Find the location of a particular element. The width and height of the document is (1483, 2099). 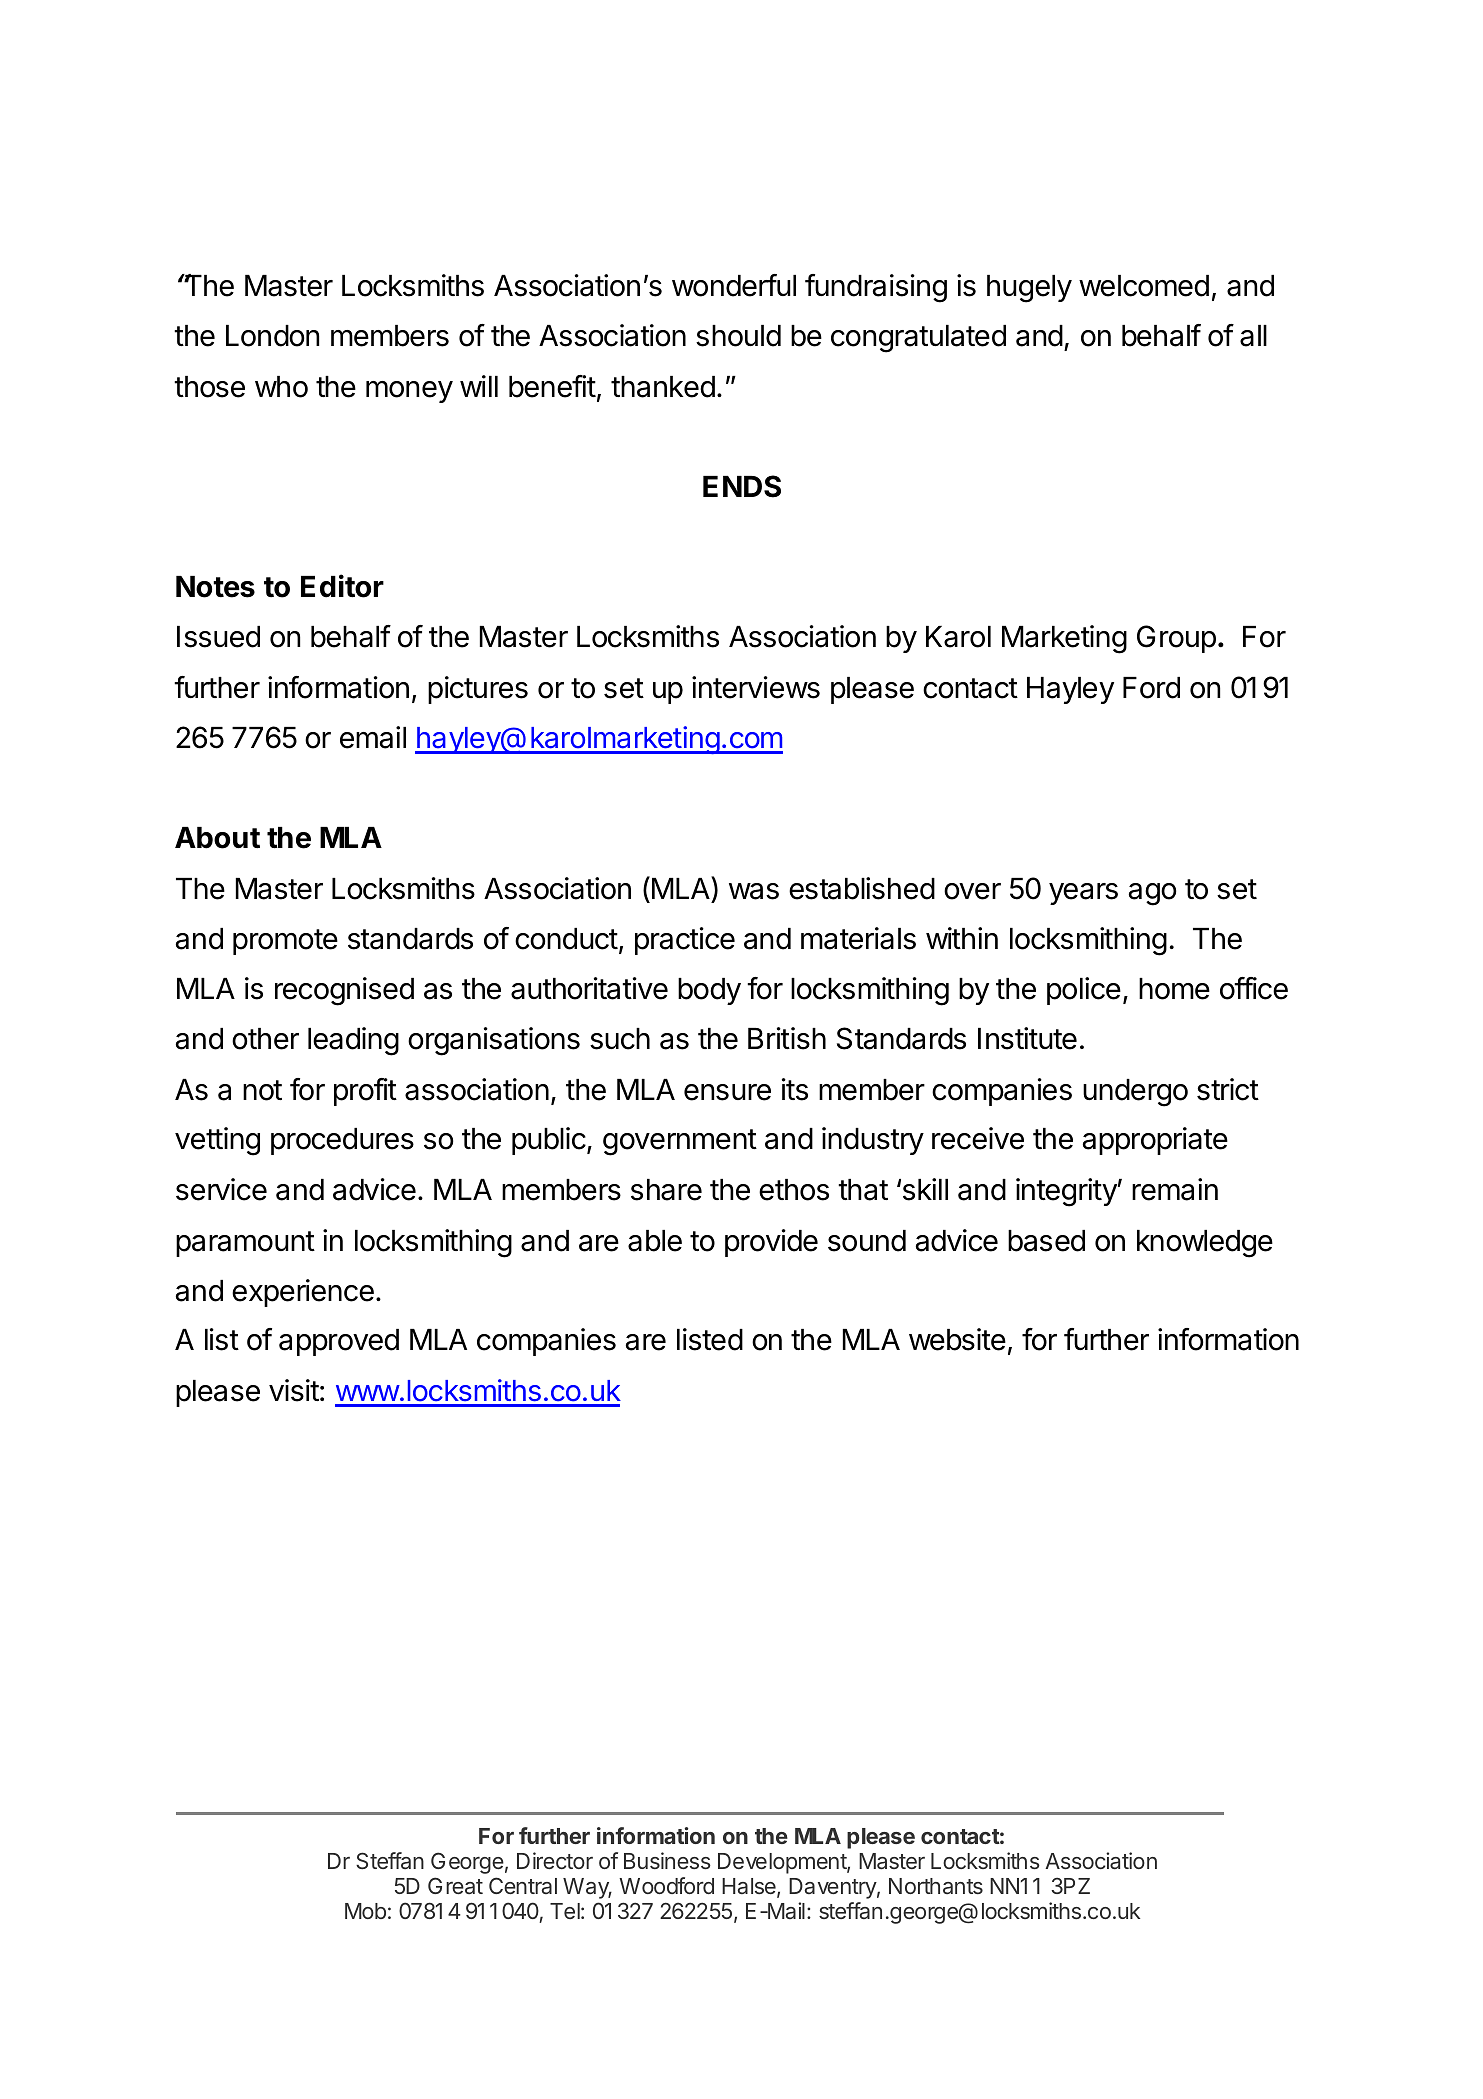

Editor is located at coordinates (342, 586).
